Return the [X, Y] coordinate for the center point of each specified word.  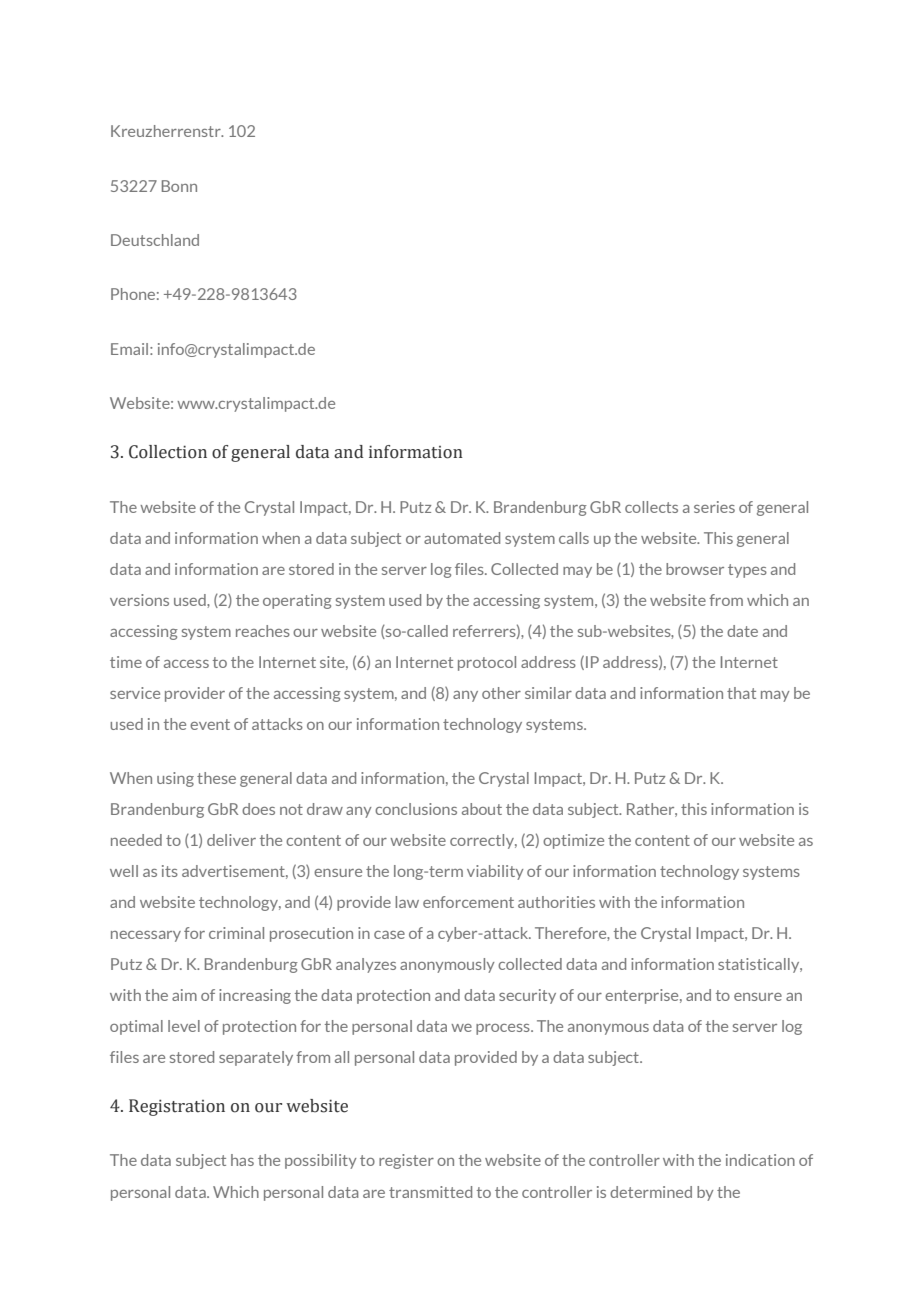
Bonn [179, 186]
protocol [487, 663]
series [714, 507]
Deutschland [155, 240]
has [242, 1160]
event [210, 724]
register [406, 1161]
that [741, 693]
